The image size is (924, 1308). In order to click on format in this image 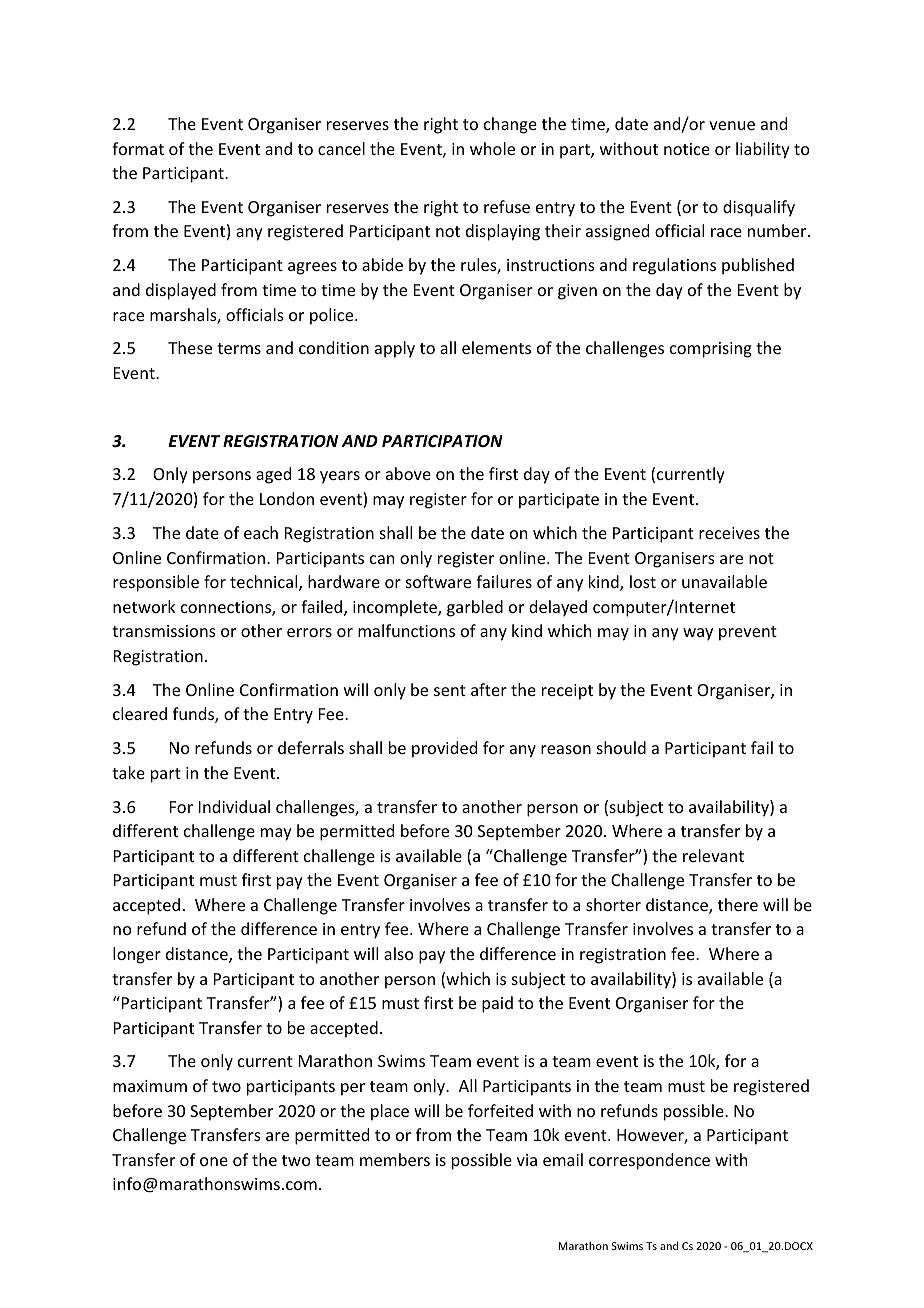, I will do `click(138, 148)`.
